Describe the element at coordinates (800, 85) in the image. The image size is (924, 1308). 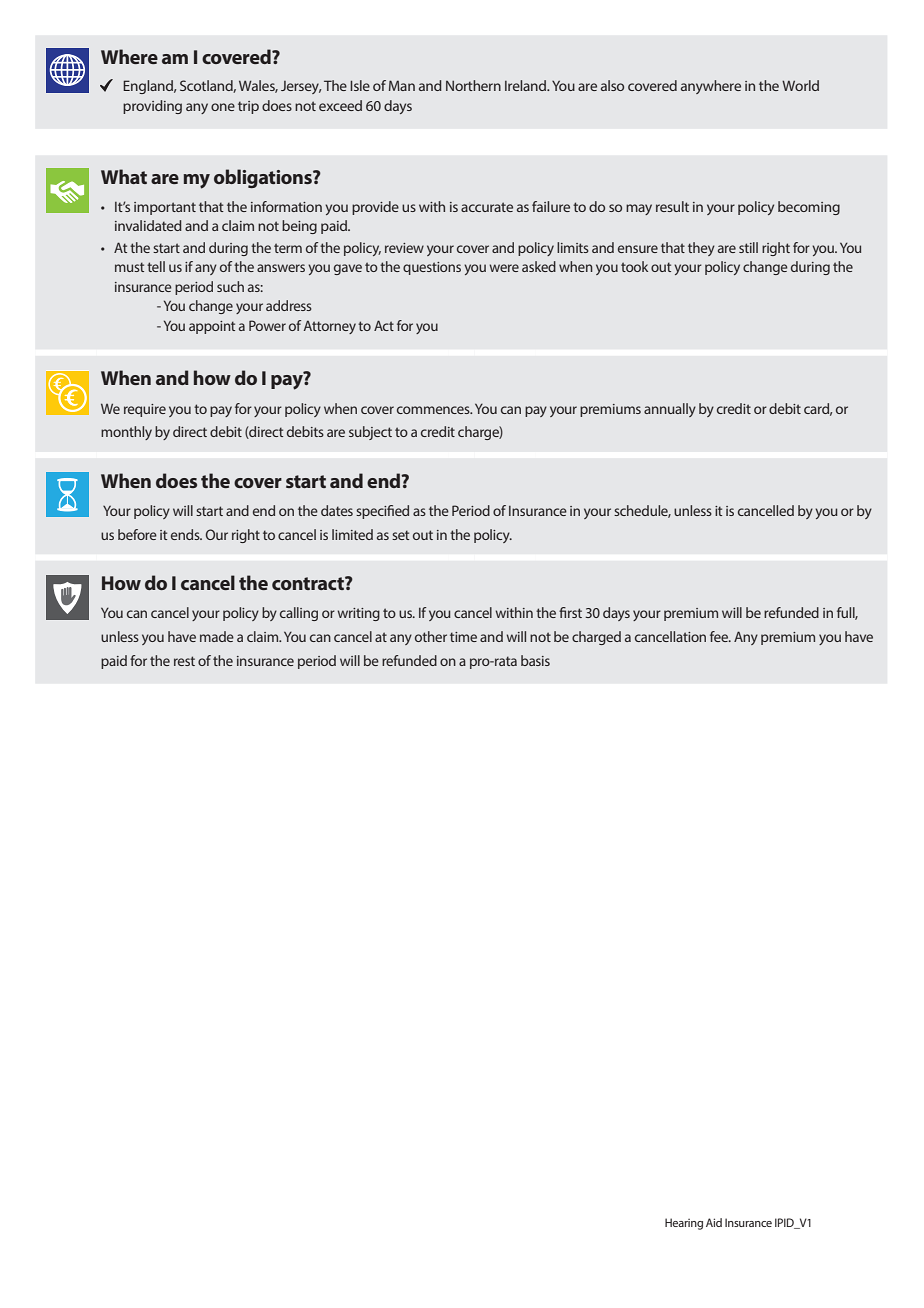
I see `World` at that location.
